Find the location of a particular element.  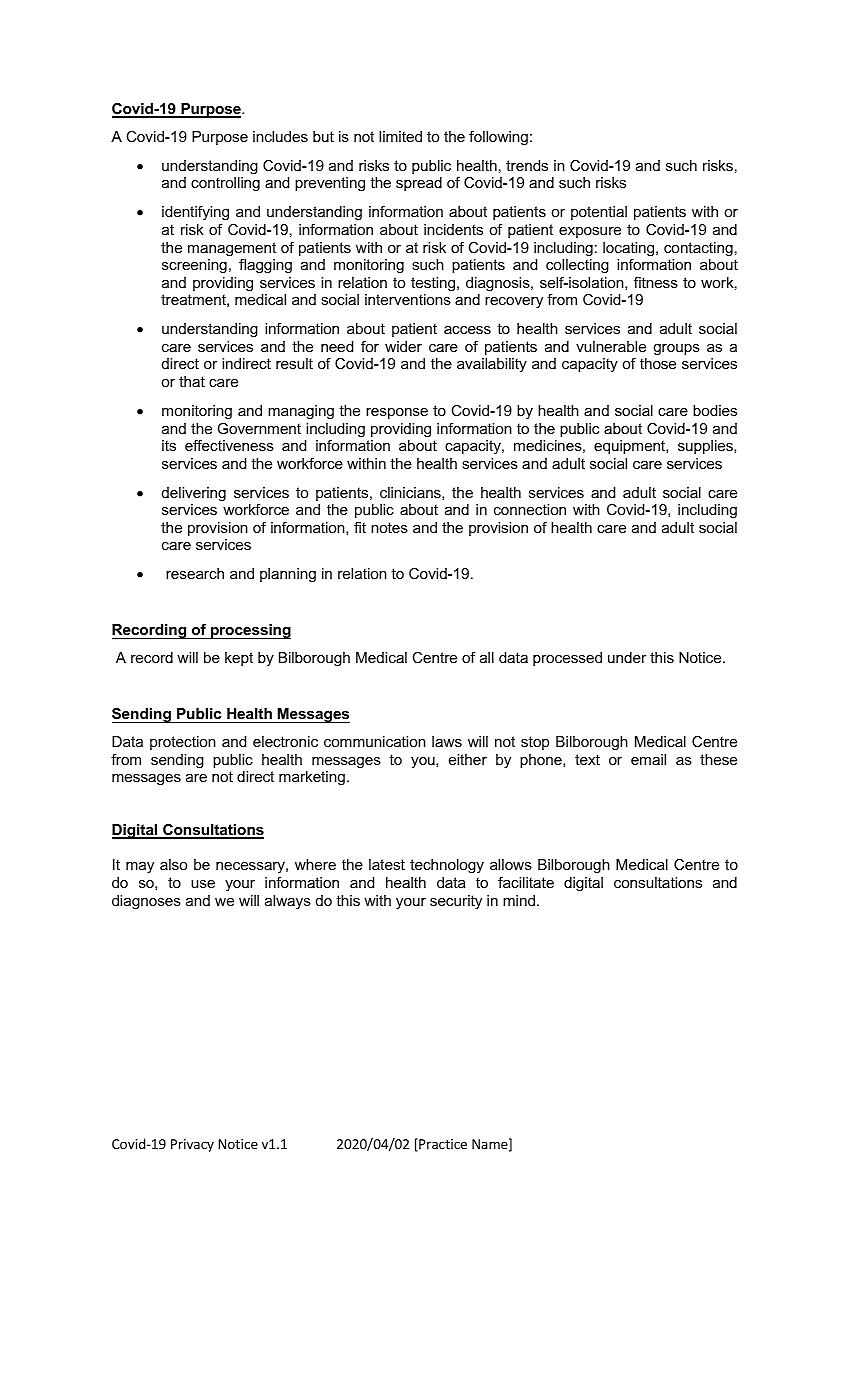

mind is located at coordinates (519, 900).
